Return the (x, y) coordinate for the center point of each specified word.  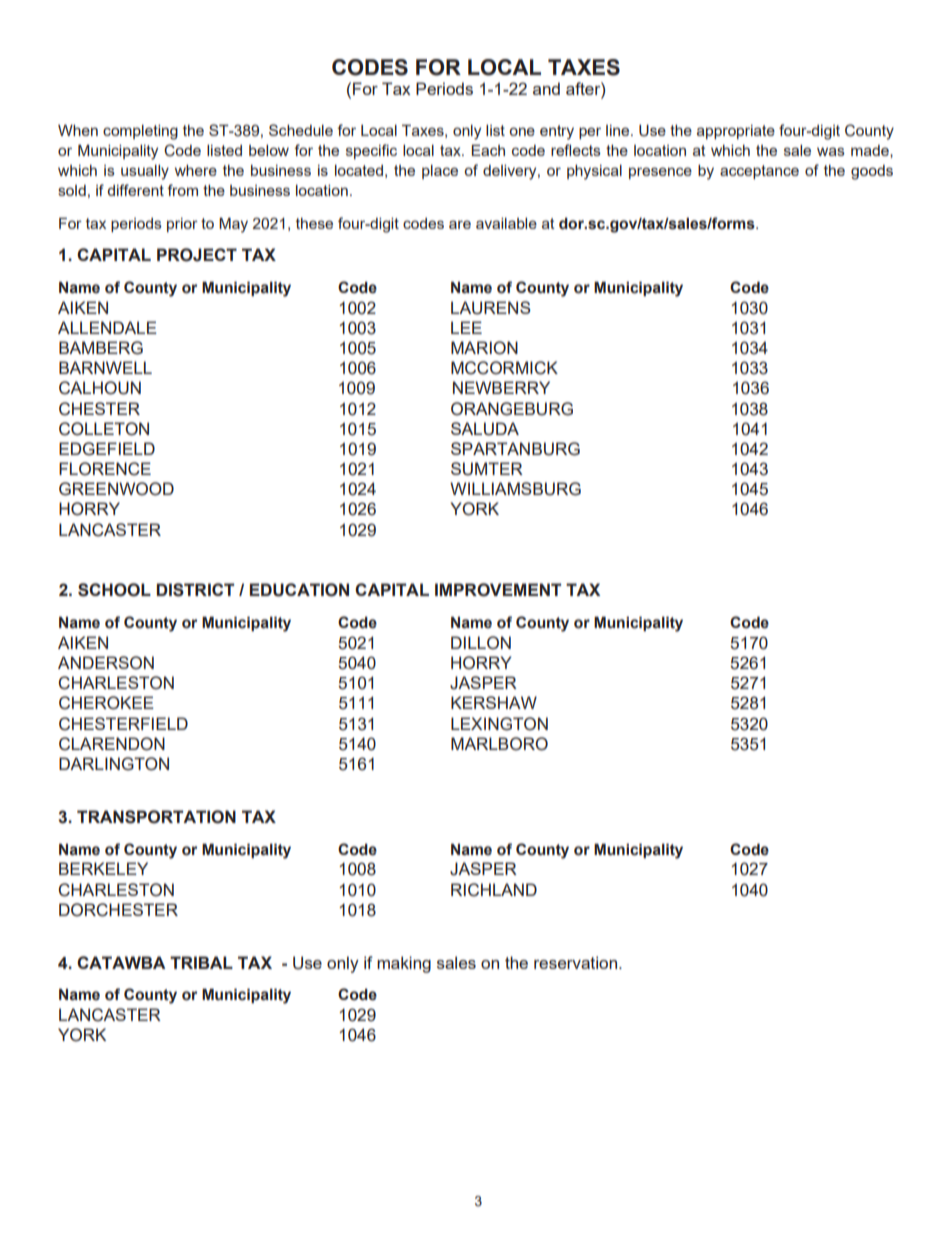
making (404, 964)
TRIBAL (201, 962)
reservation (575, 962)
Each (488, 150)
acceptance (759, 172)
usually (145, 172)
